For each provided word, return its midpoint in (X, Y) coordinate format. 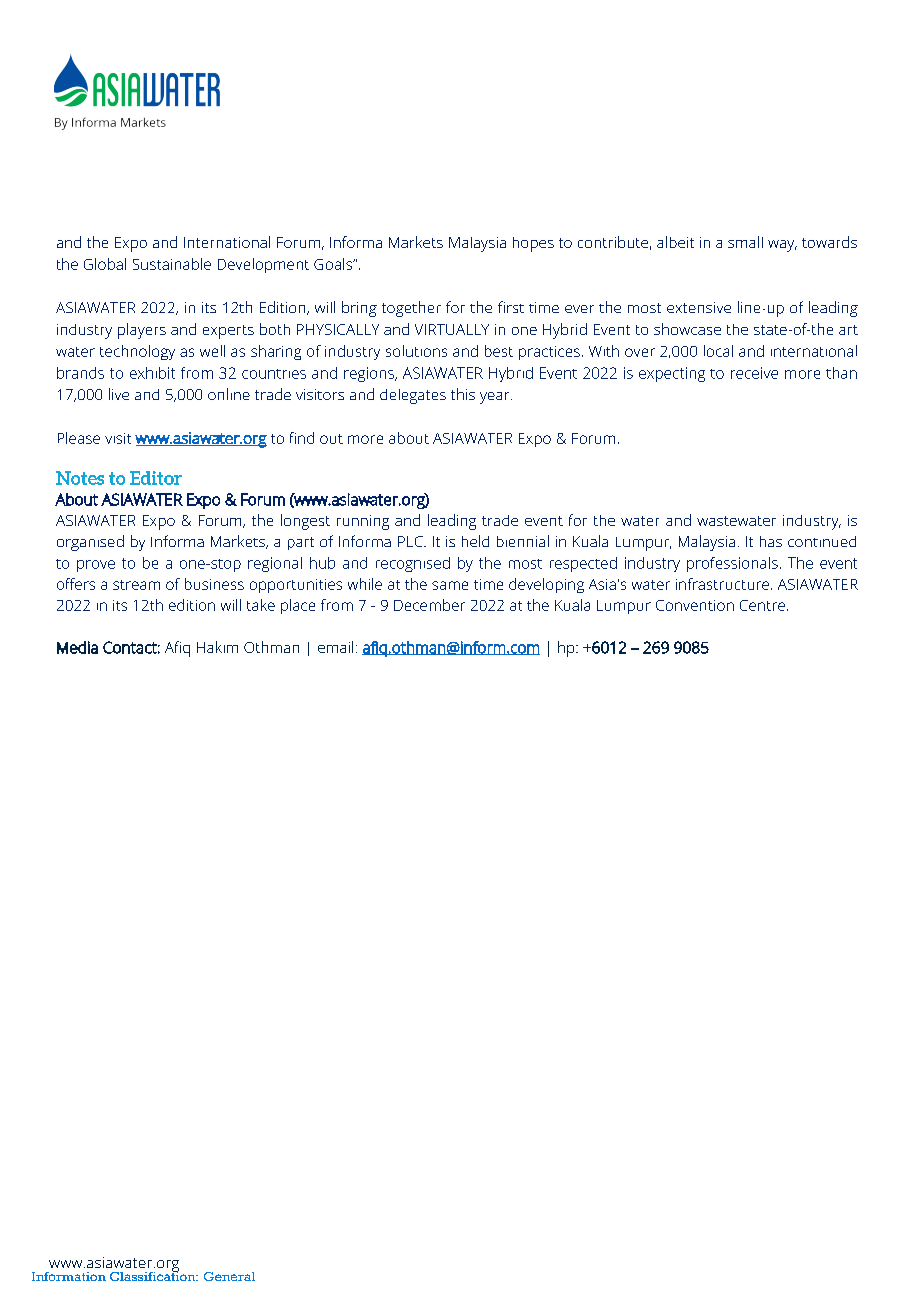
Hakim (217, 647)
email (335, 647)
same (450, 585)
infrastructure (722, 584)
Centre (762, 605)
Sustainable (172, 264)
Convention (695, 605)
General (229, 1276)
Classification (154, 1275)
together (411, 309)
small (745, 242)
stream (136, 585)
